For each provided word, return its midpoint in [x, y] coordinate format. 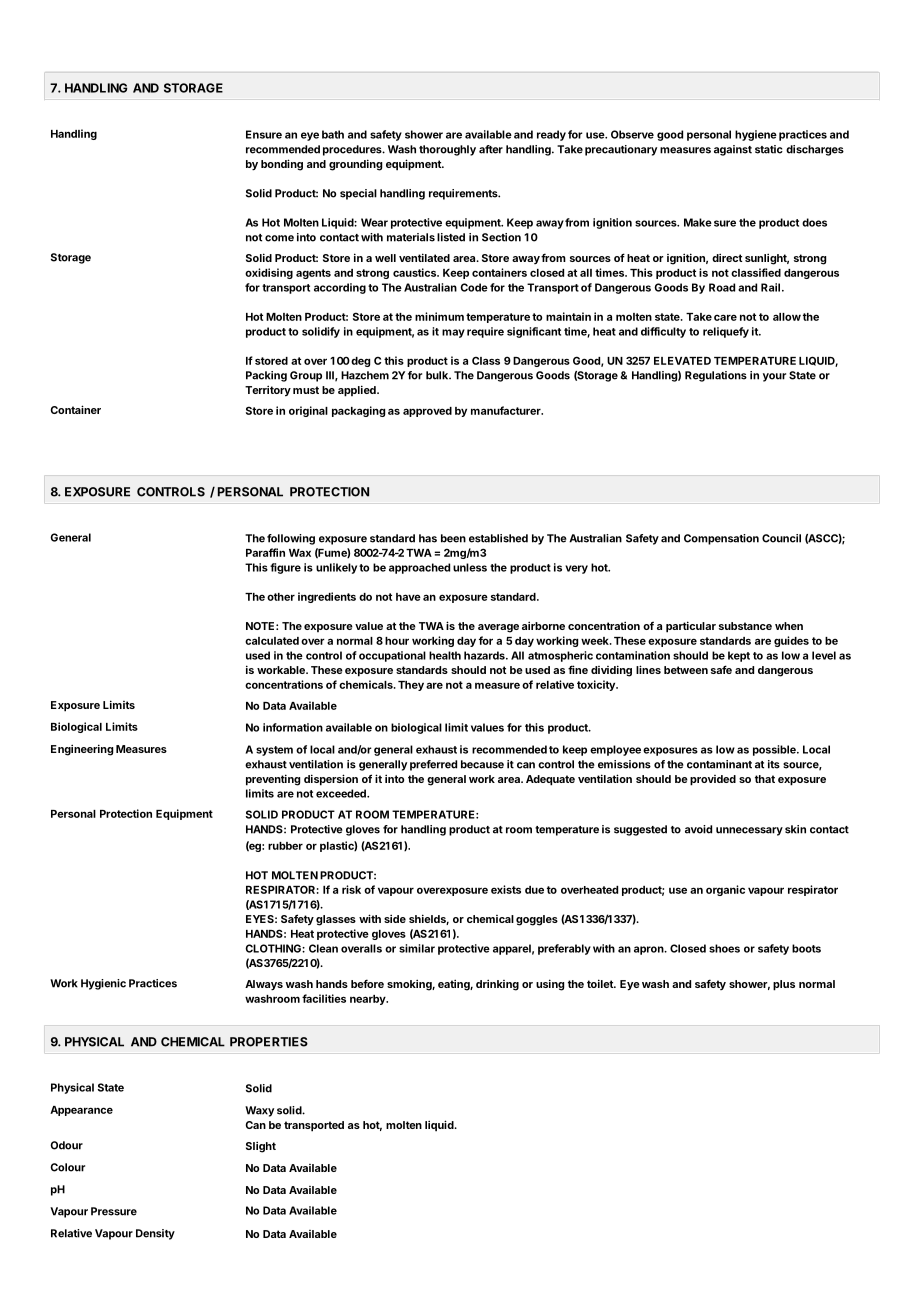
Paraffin [265, 552]
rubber [285, 846]
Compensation [721, 539]
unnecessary [749, 831]
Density [155, 1234]
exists [506, 889]
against [733, 150]
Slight [261, 1147]
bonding [282, 165]
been [453, 538]
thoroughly [447, 150]
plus [784, 985]
